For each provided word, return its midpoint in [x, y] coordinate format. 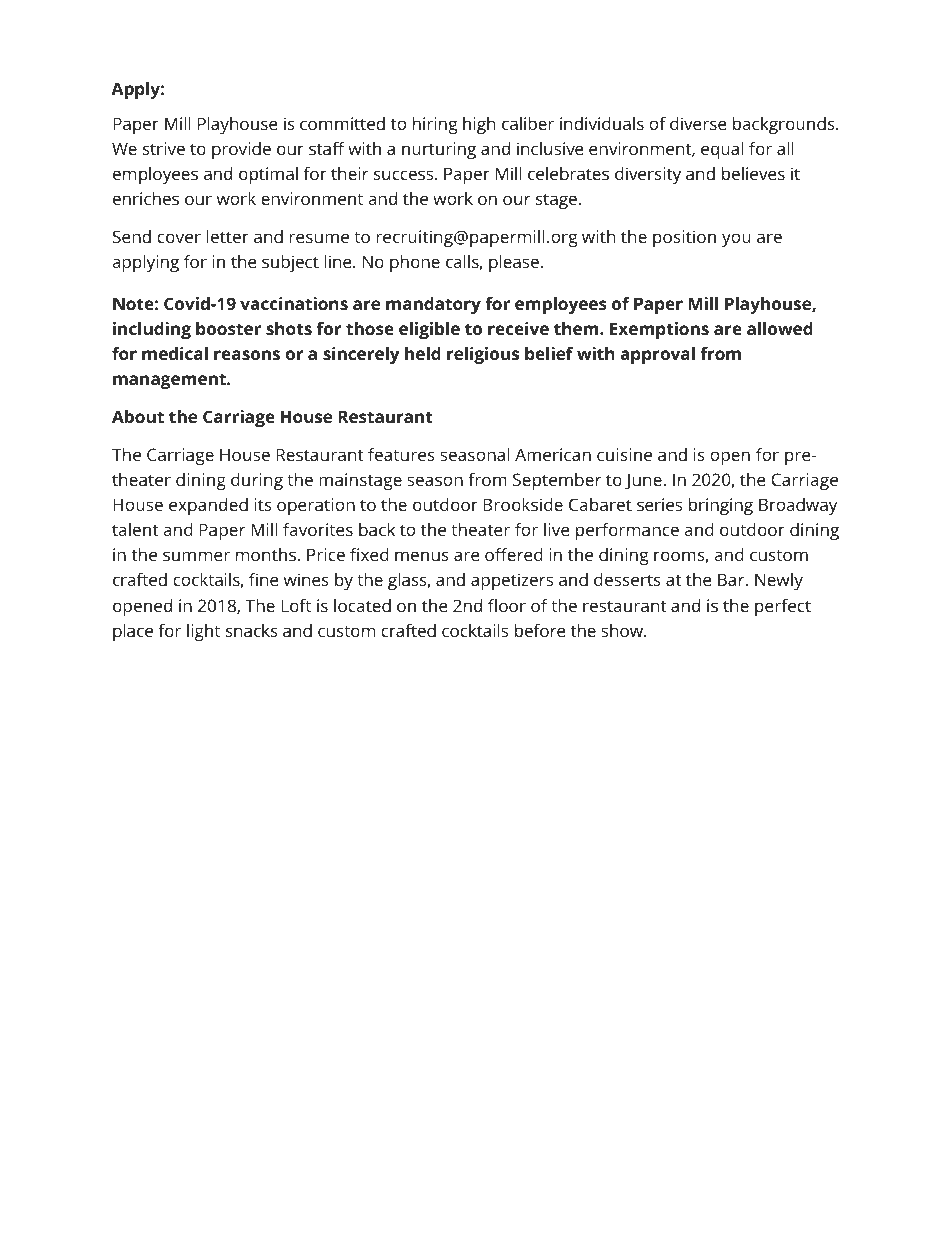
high [479, 125]
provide [241, 150]
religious [483, 355]
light [203, 632]
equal [722, 150]
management [170, 381]
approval [657, 355]
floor [507, 605]
